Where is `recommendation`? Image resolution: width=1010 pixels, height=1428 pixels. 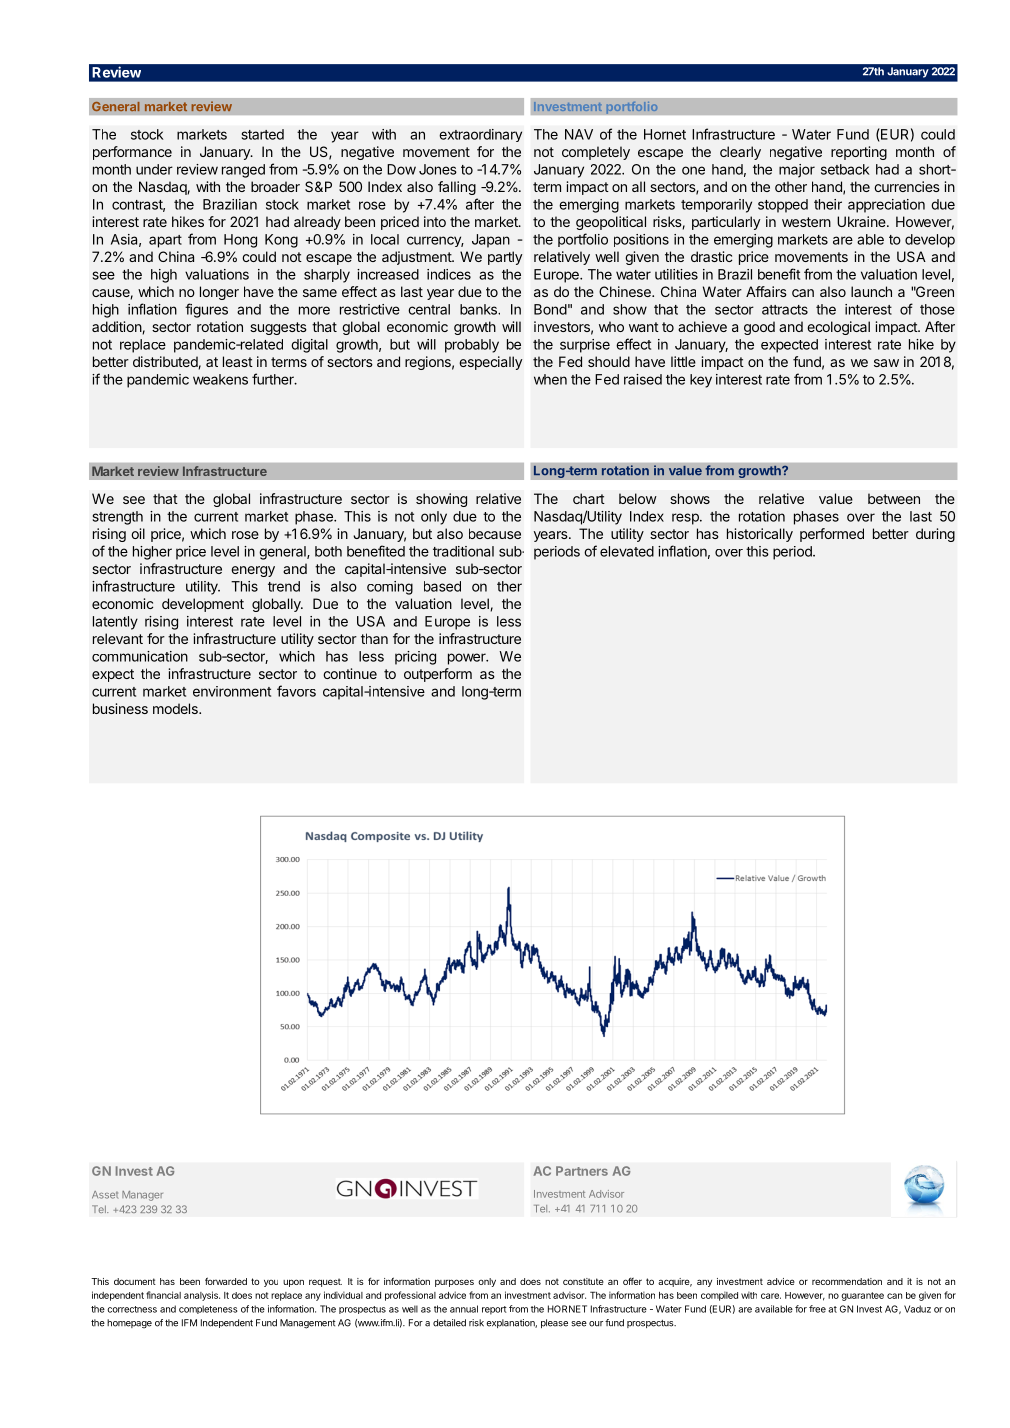
recommendation is located at coordinates (847, 1281).
